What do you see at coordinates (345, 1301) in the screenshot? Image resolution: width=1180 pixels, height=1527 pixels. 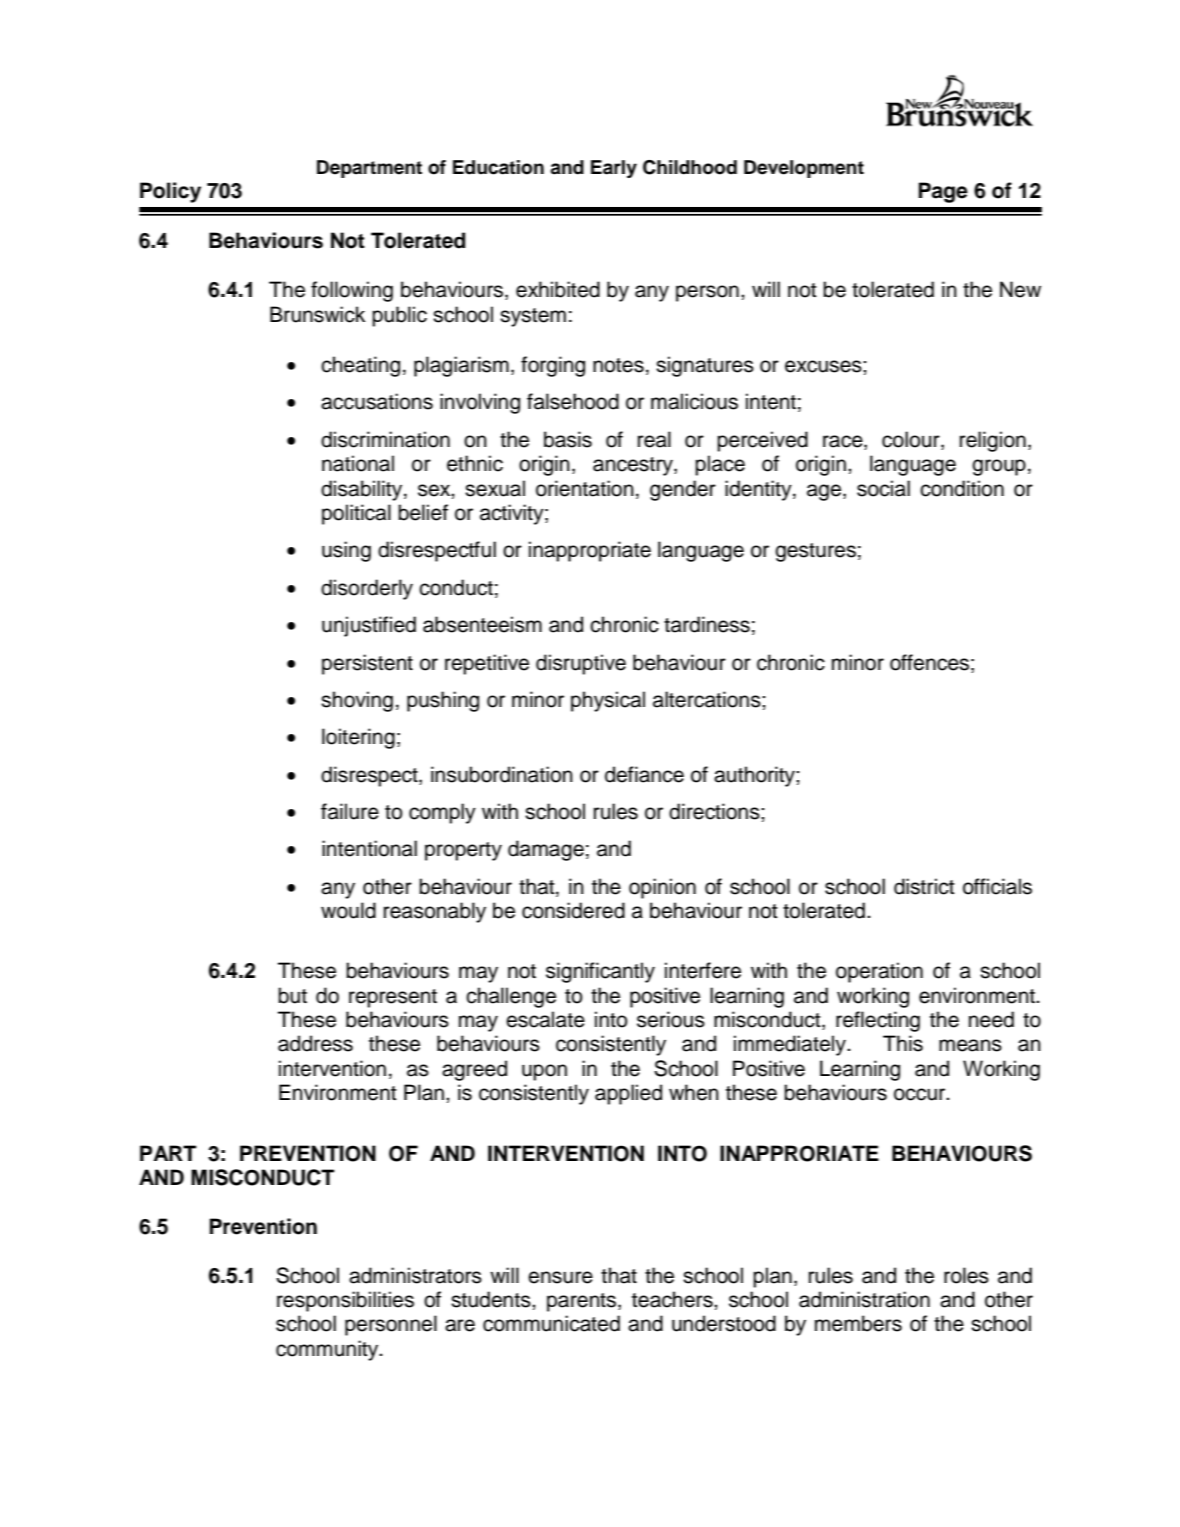 I see `responsibilities` at bounding box center [345, 1301].
